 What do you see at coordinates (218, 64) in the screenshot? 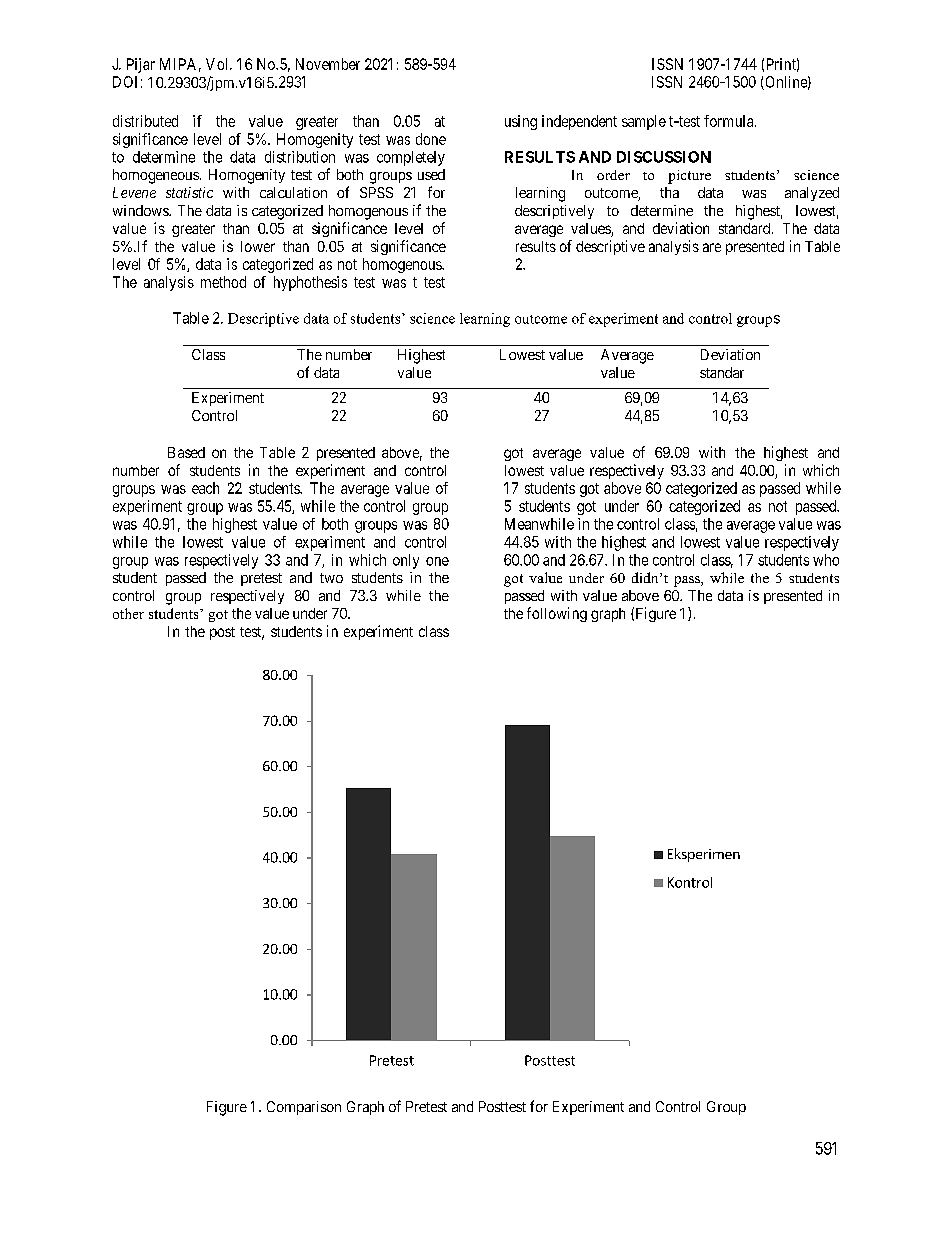
I see `Vol` at bounding box center [218, 64].
